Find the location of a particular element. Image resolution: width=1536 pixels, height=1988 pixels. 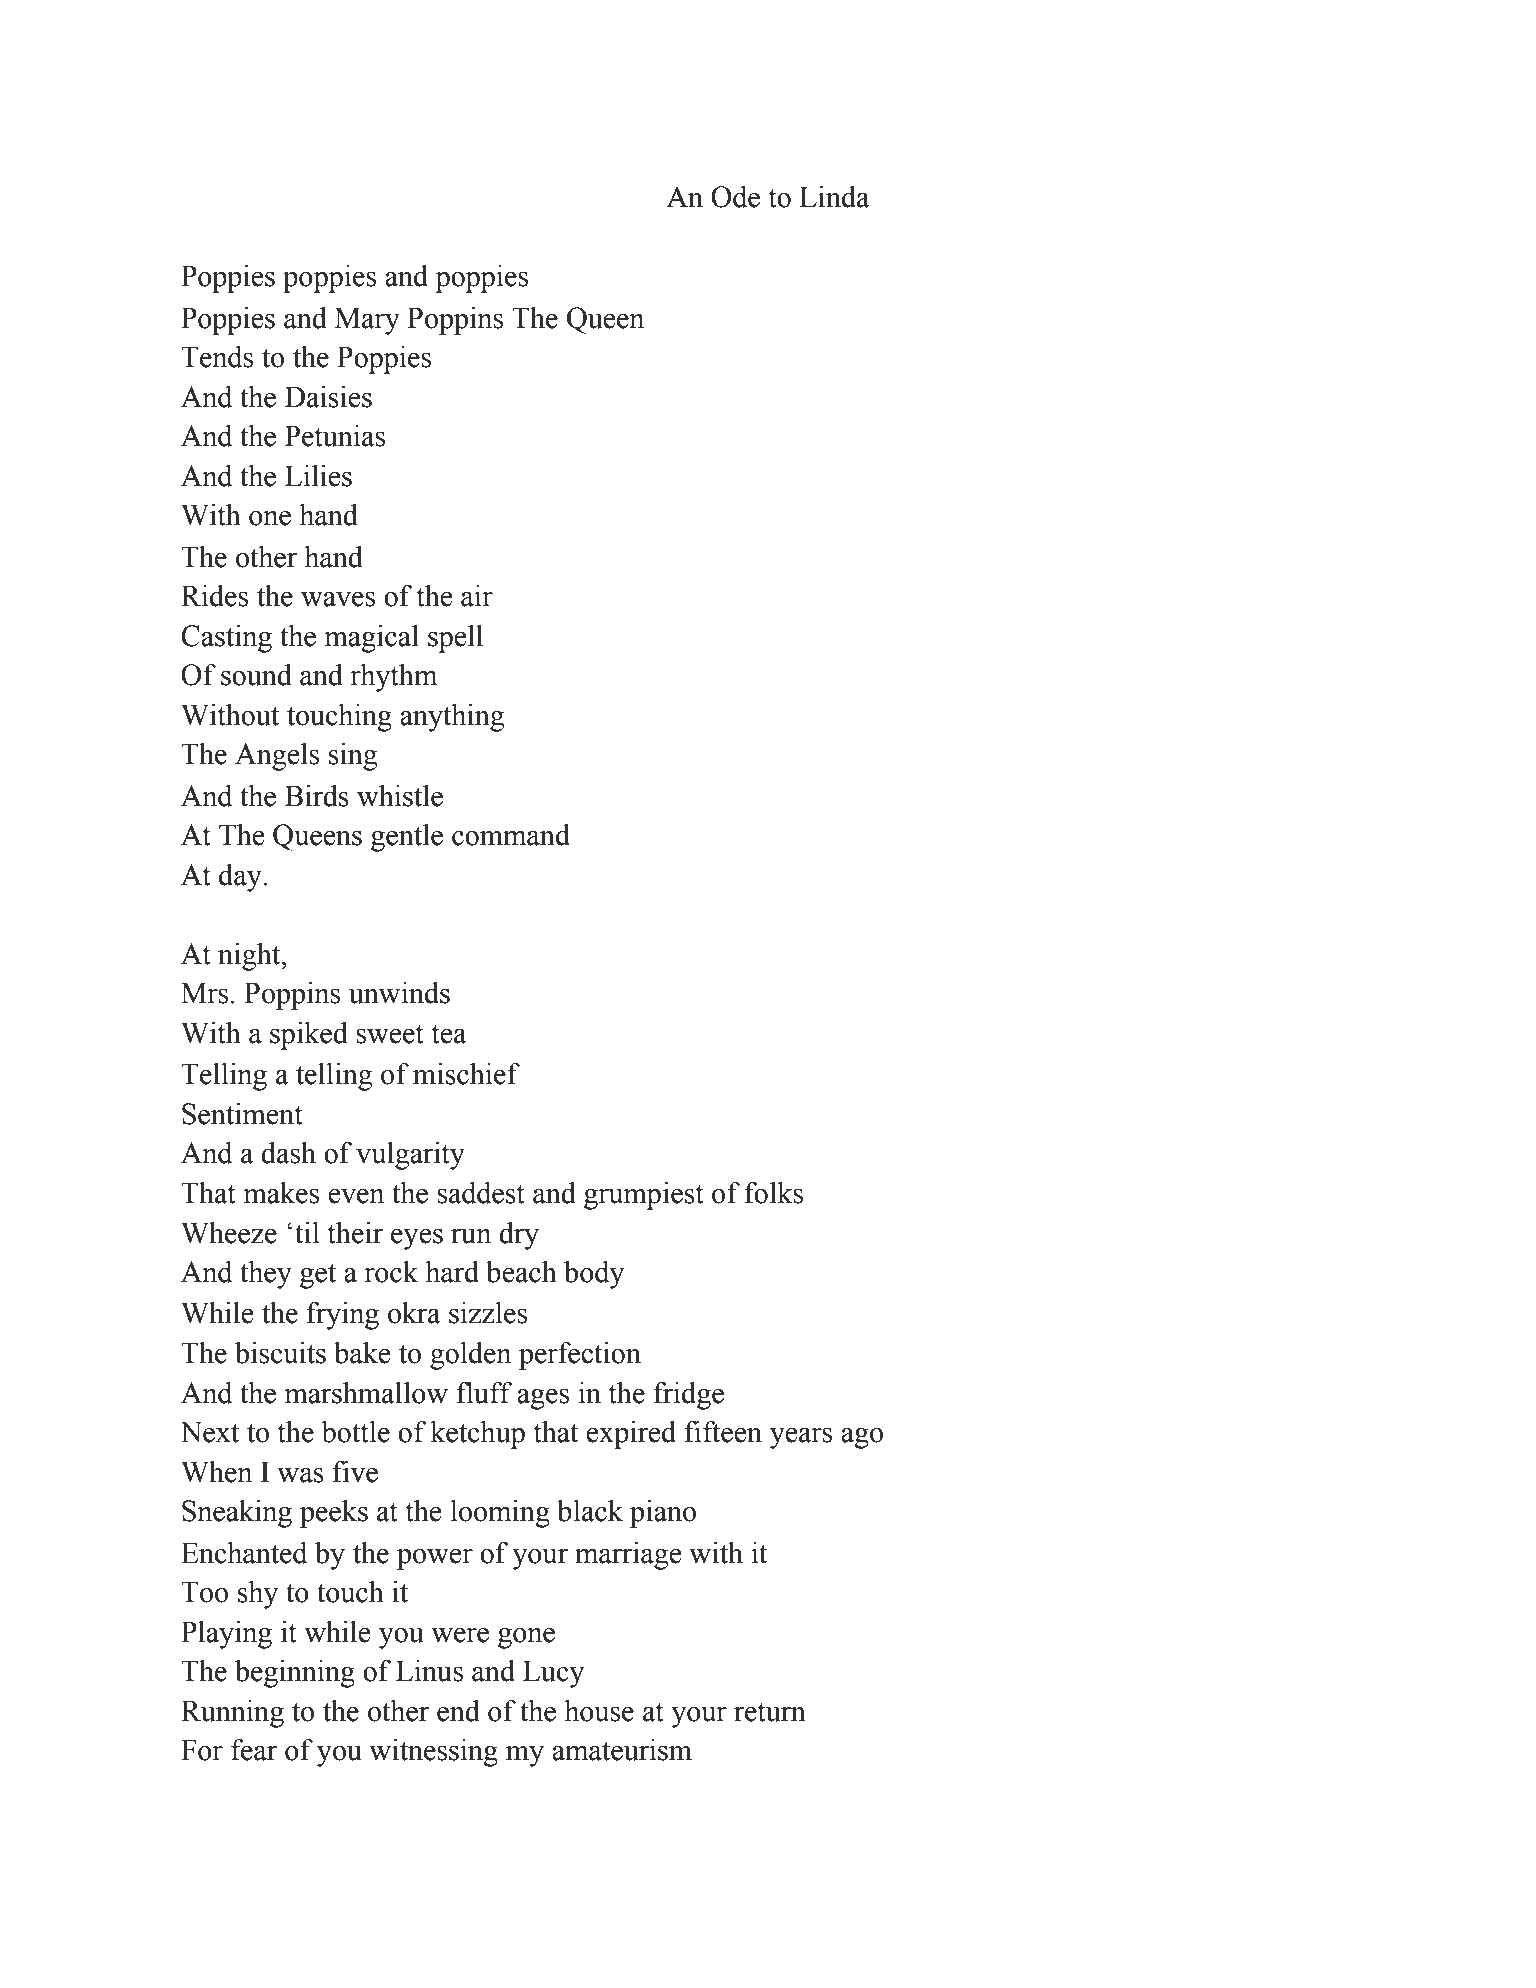

sizzles is located at coordinates (488, 1313).
